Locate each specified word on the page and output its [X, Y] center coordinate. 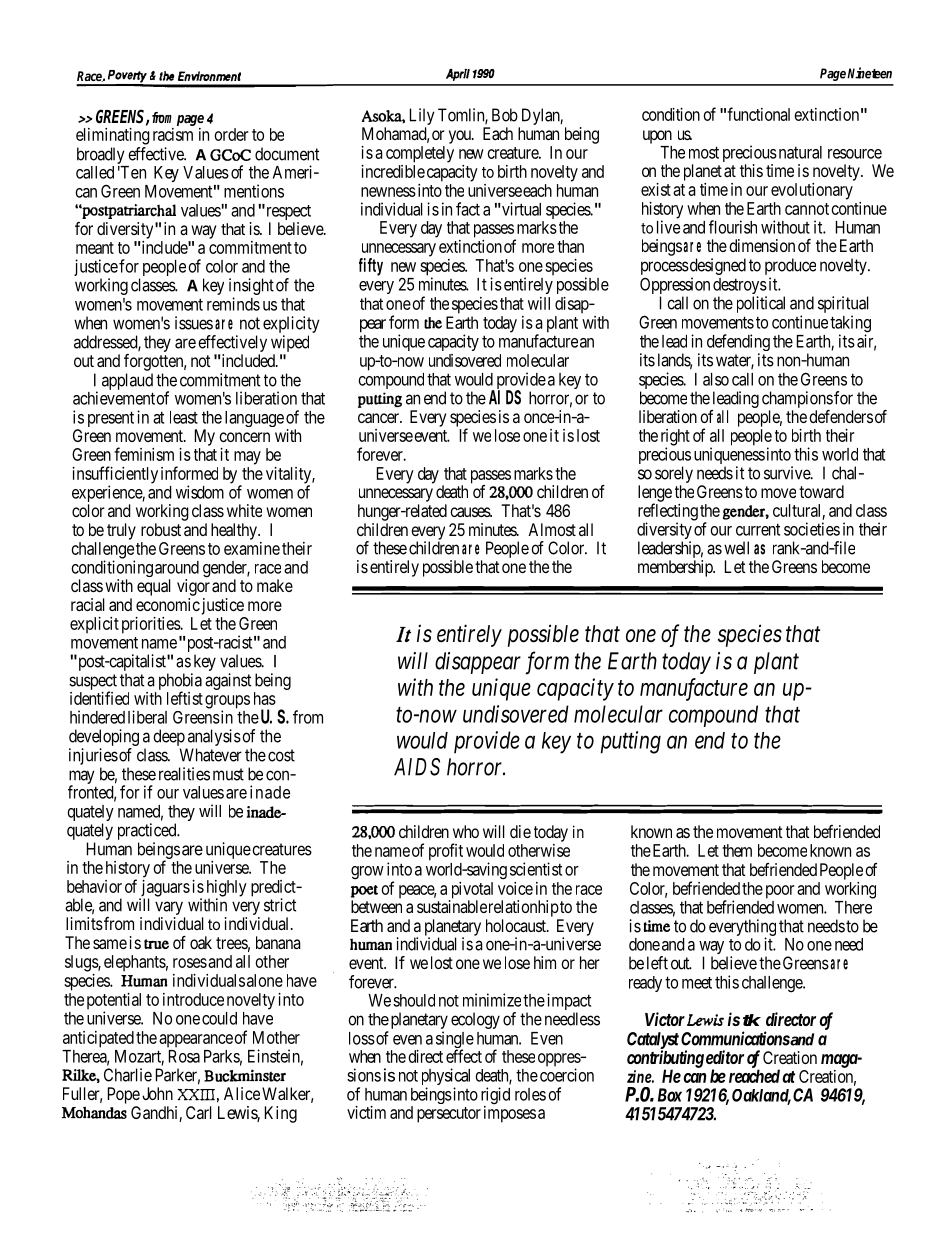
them [737, 850]
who [466, 831]
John [157, 1093]
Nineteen [869, 73]
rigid [495, 1097]
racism [173, 134]
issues [194, 323]
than [570, 246]
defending [738, 344]
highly [227, 889]
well [736, 548]
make [275, 585]
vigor [193, 587]
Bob [505, 115]
